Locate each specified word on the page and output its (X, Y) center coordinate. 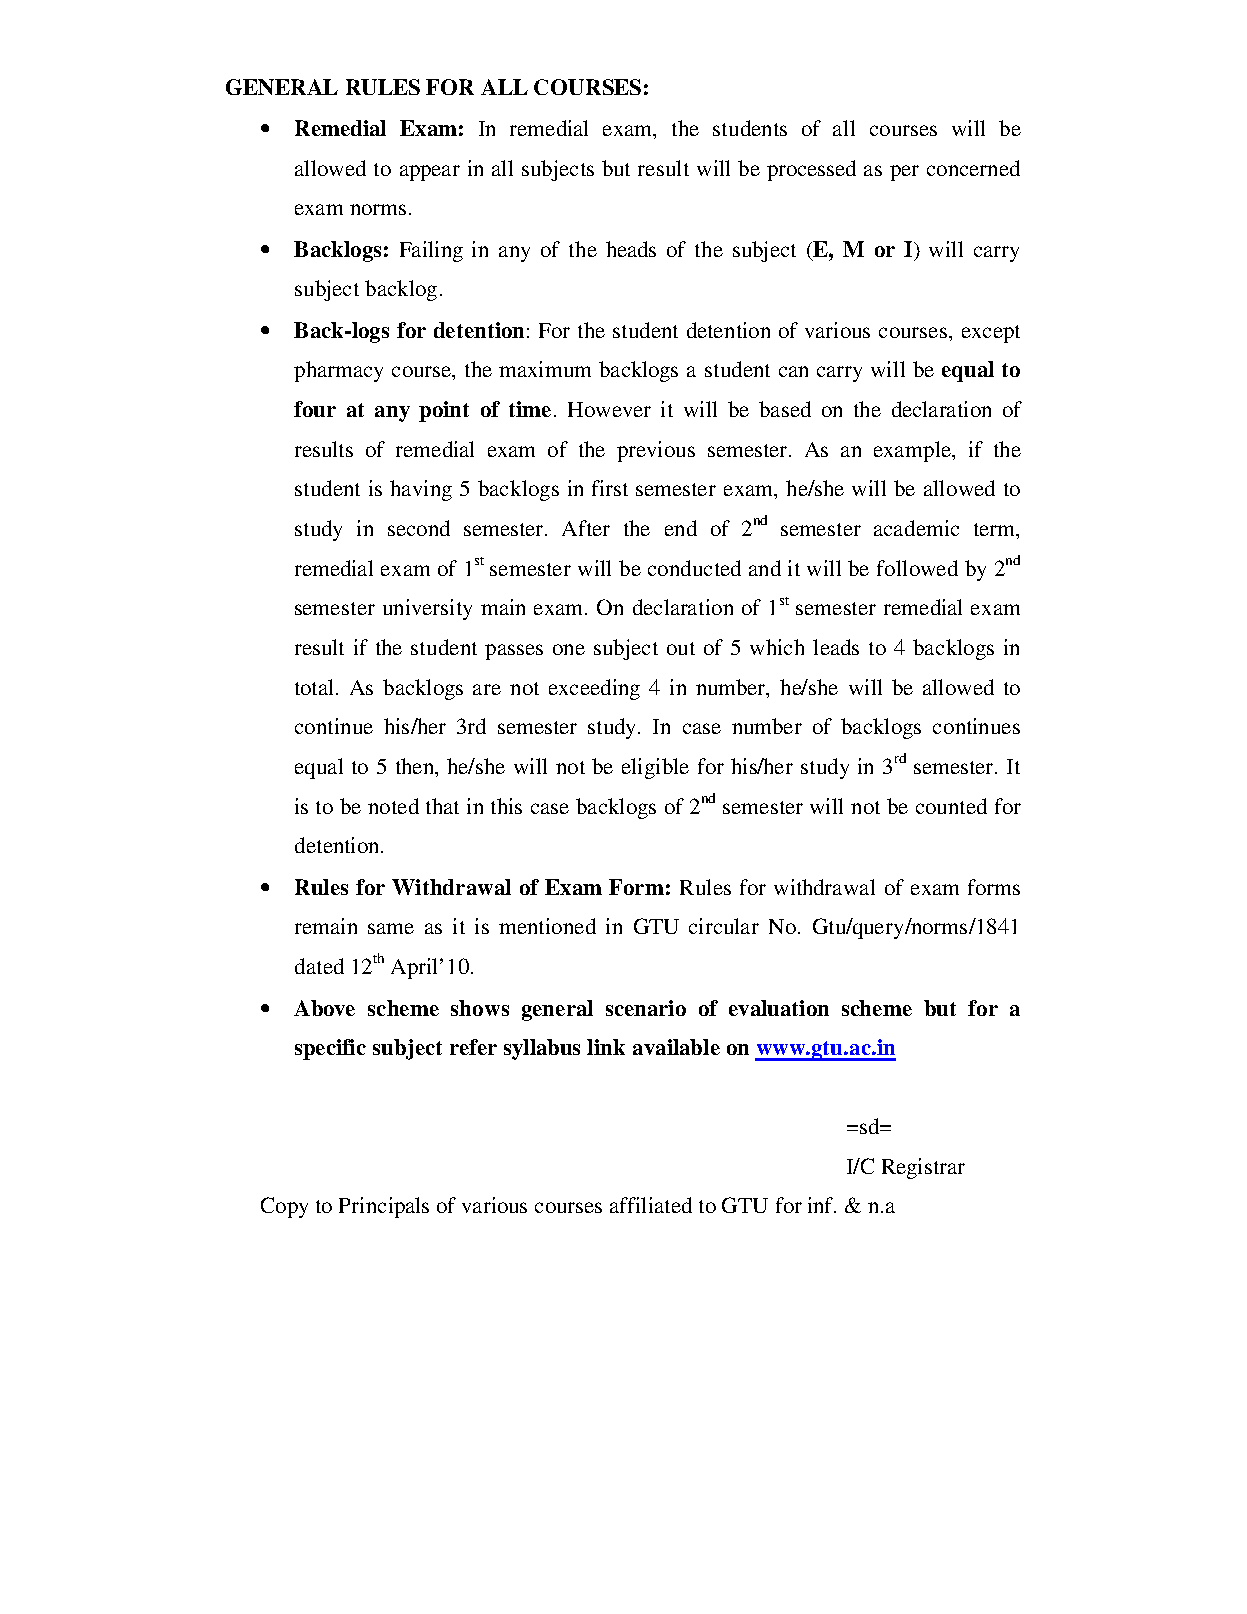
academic (916, 528)
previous (656, 451)
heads (631, 249)
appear (430, 173)
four (315, 409)
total (316, 687)
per (904, 173)
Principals (384, 1207)
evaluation (779, 1008)
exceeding (594, 689)
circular (724, 926)
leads (836, 647)
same (391, 928)
